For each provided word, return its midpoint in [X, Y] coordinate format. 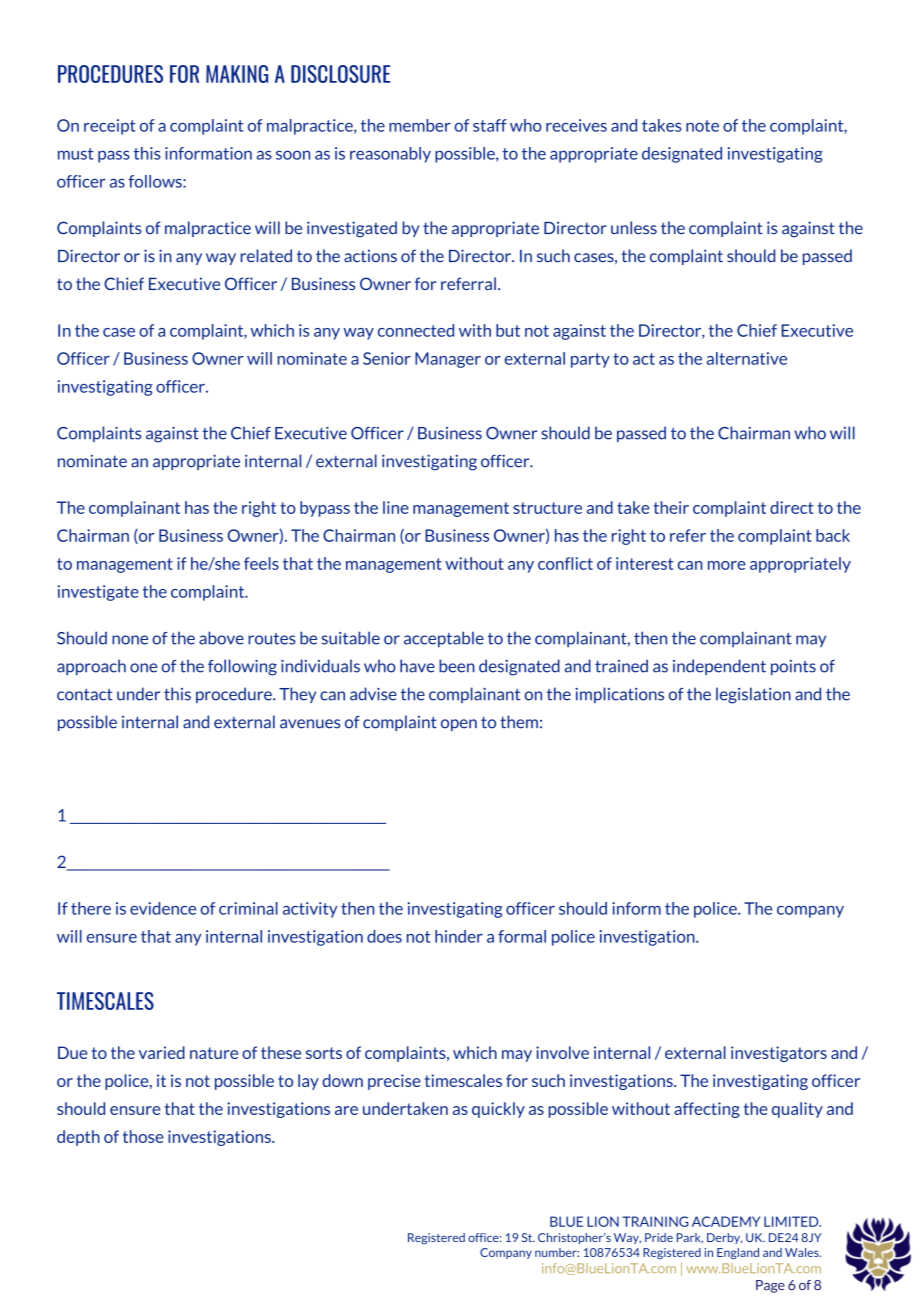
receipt [110, 127]
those [143, 1136]
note [702, 126]
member [420, 125]
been [457, 666]
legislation [753, 695]
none [130, 640]
